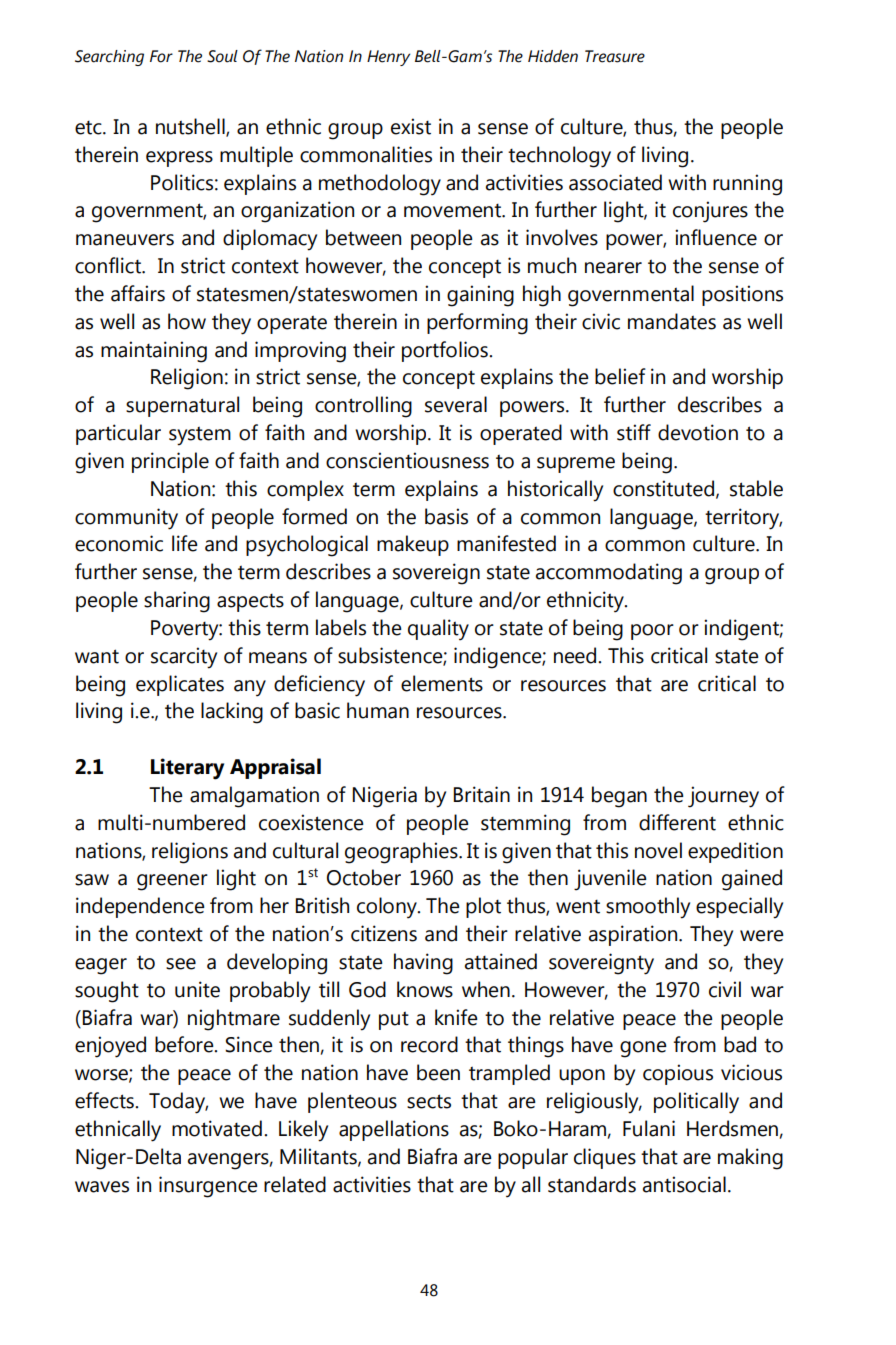 The height and width of the screenshot is (1345, 896). What do you see at coordinates (191, 127) in the screenshot?
I see `nutshell` at bounding box center [191, 127].
